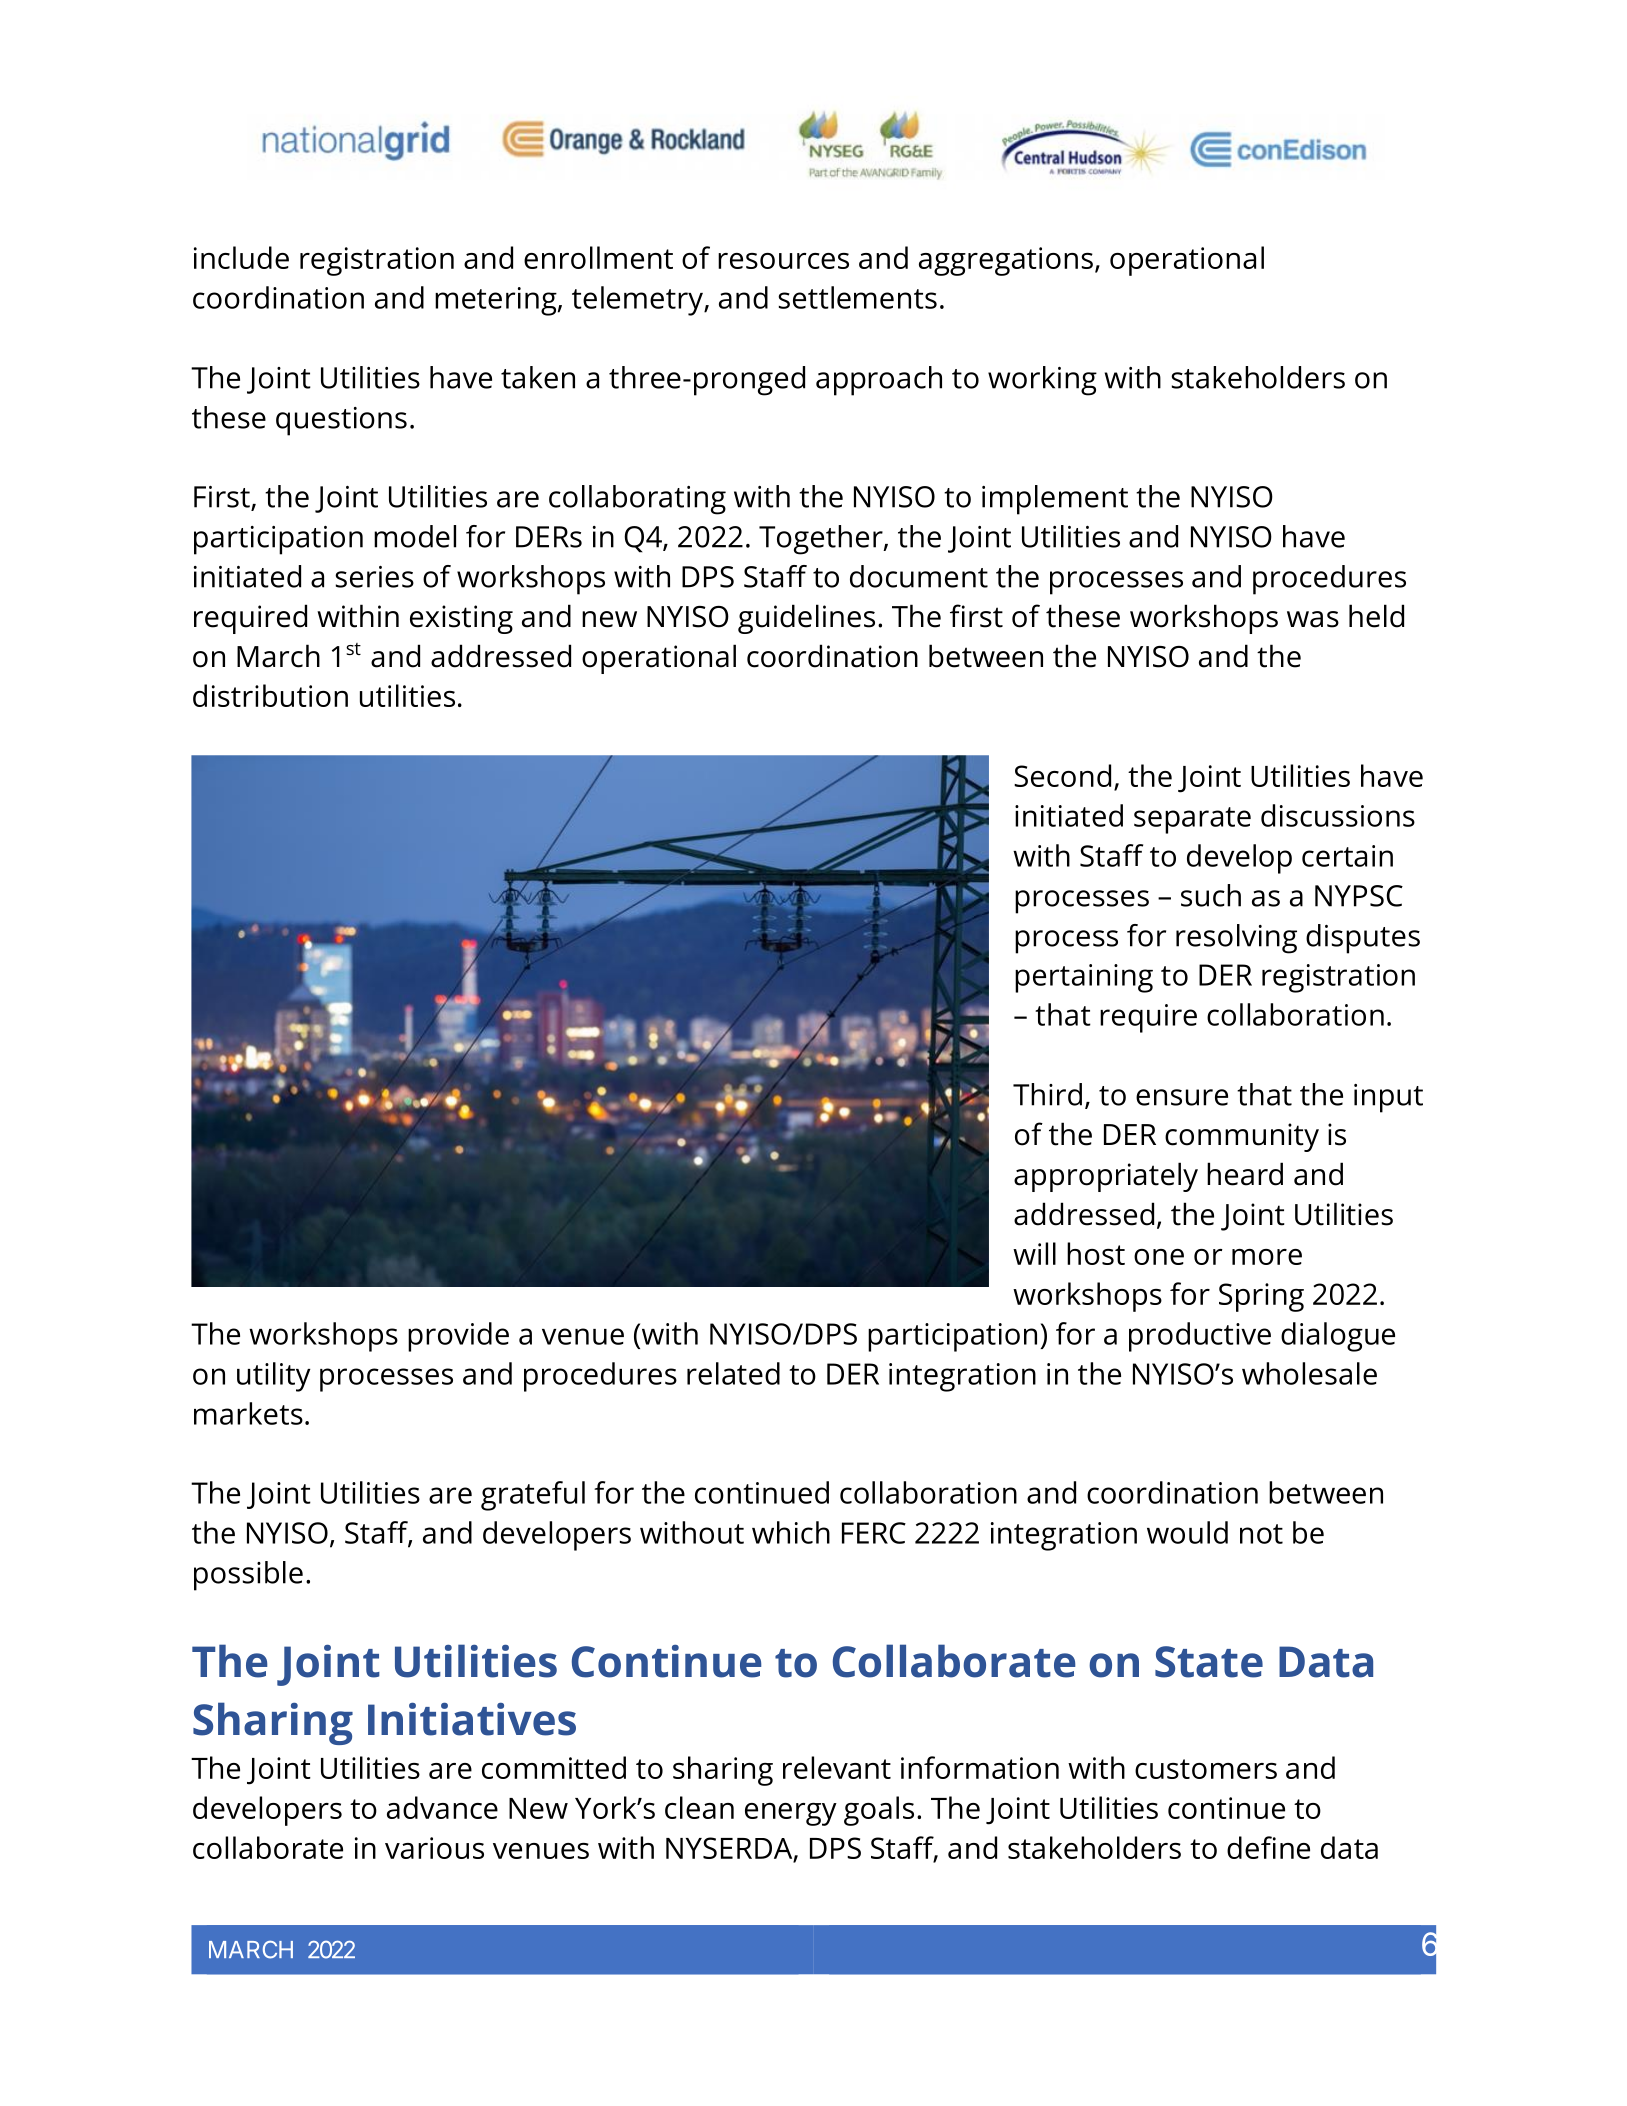  What do you see at coordinates (241, 257) in the screenshot?
I see `include` at bounding box center [241, 257].
